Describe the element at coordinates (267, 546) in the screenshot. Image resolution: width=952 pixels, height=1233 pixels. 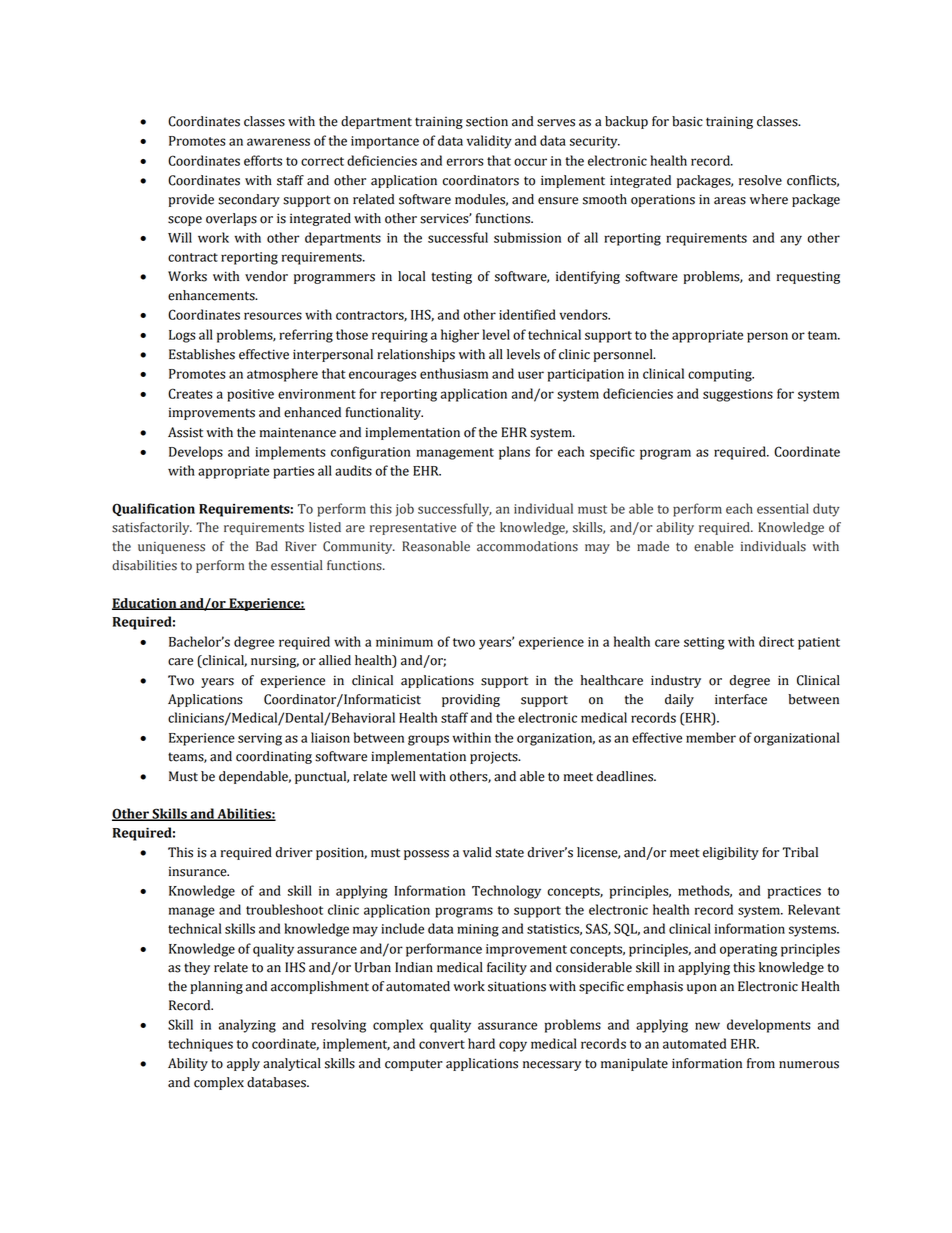
I see `Bad` at that location.
